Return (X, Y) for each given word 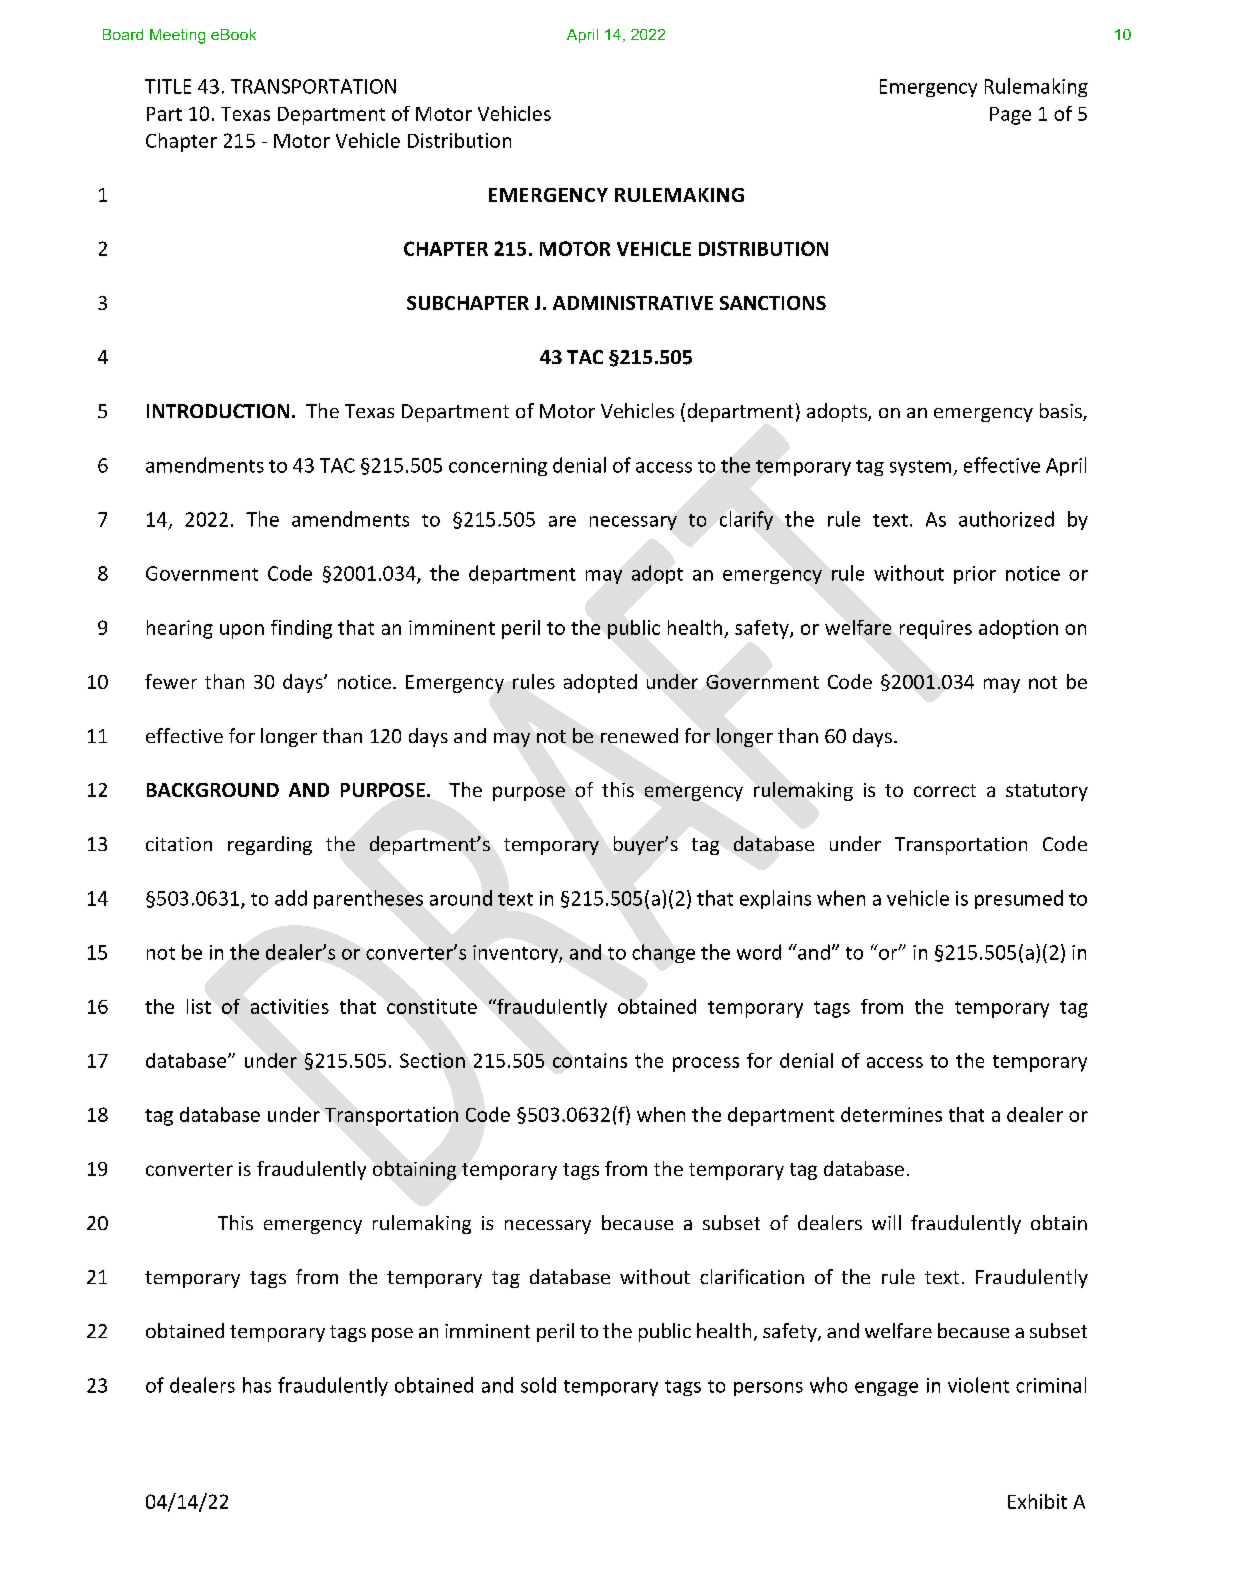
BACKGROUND (213, 790)
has (257, 1385)
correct (945, 790)
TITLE (168, 86)
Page (1010, 116)
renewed (639, 735)
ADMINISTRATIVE (633, 303)
